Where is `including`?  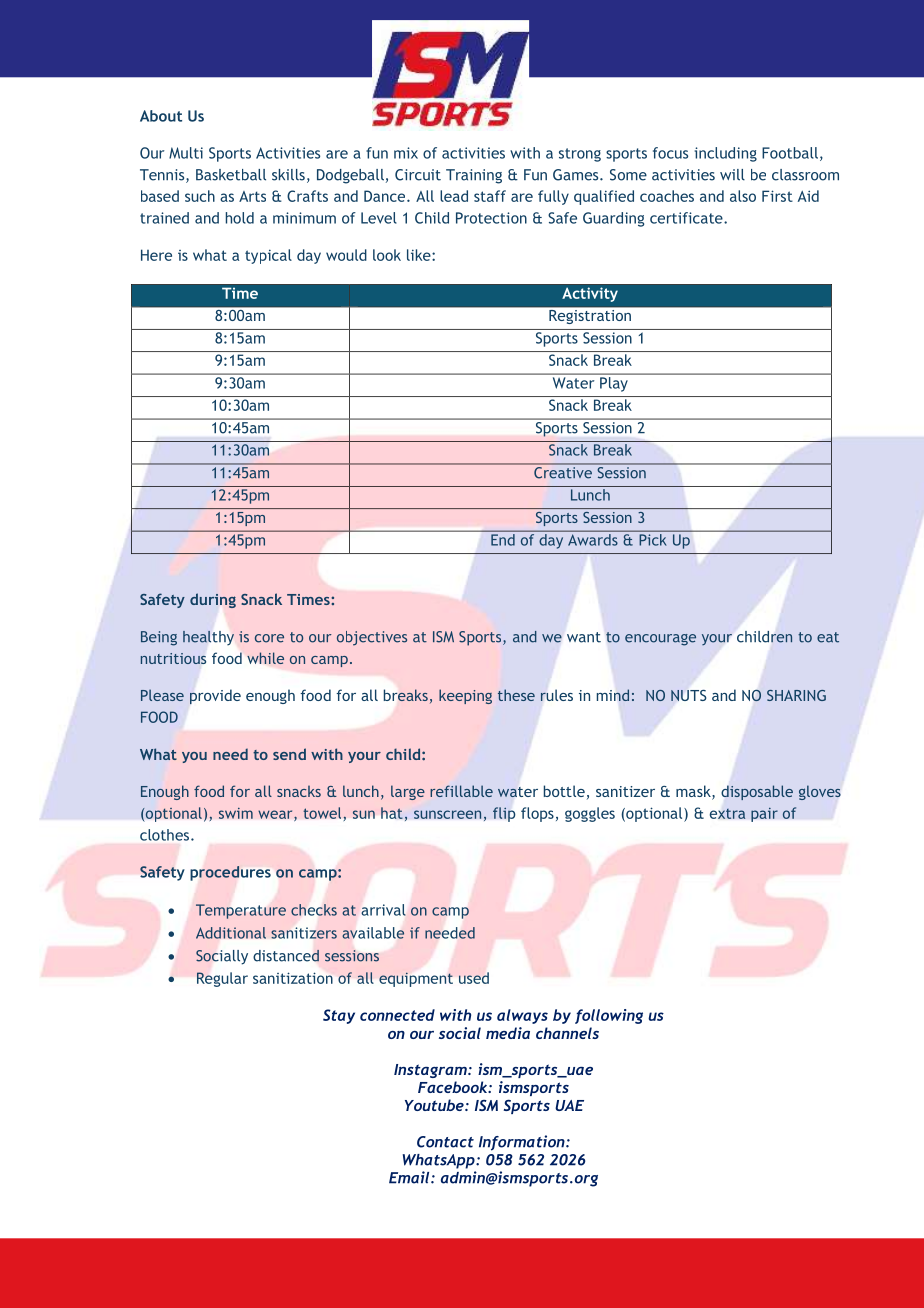
including is located at coordinates (726, 154).
